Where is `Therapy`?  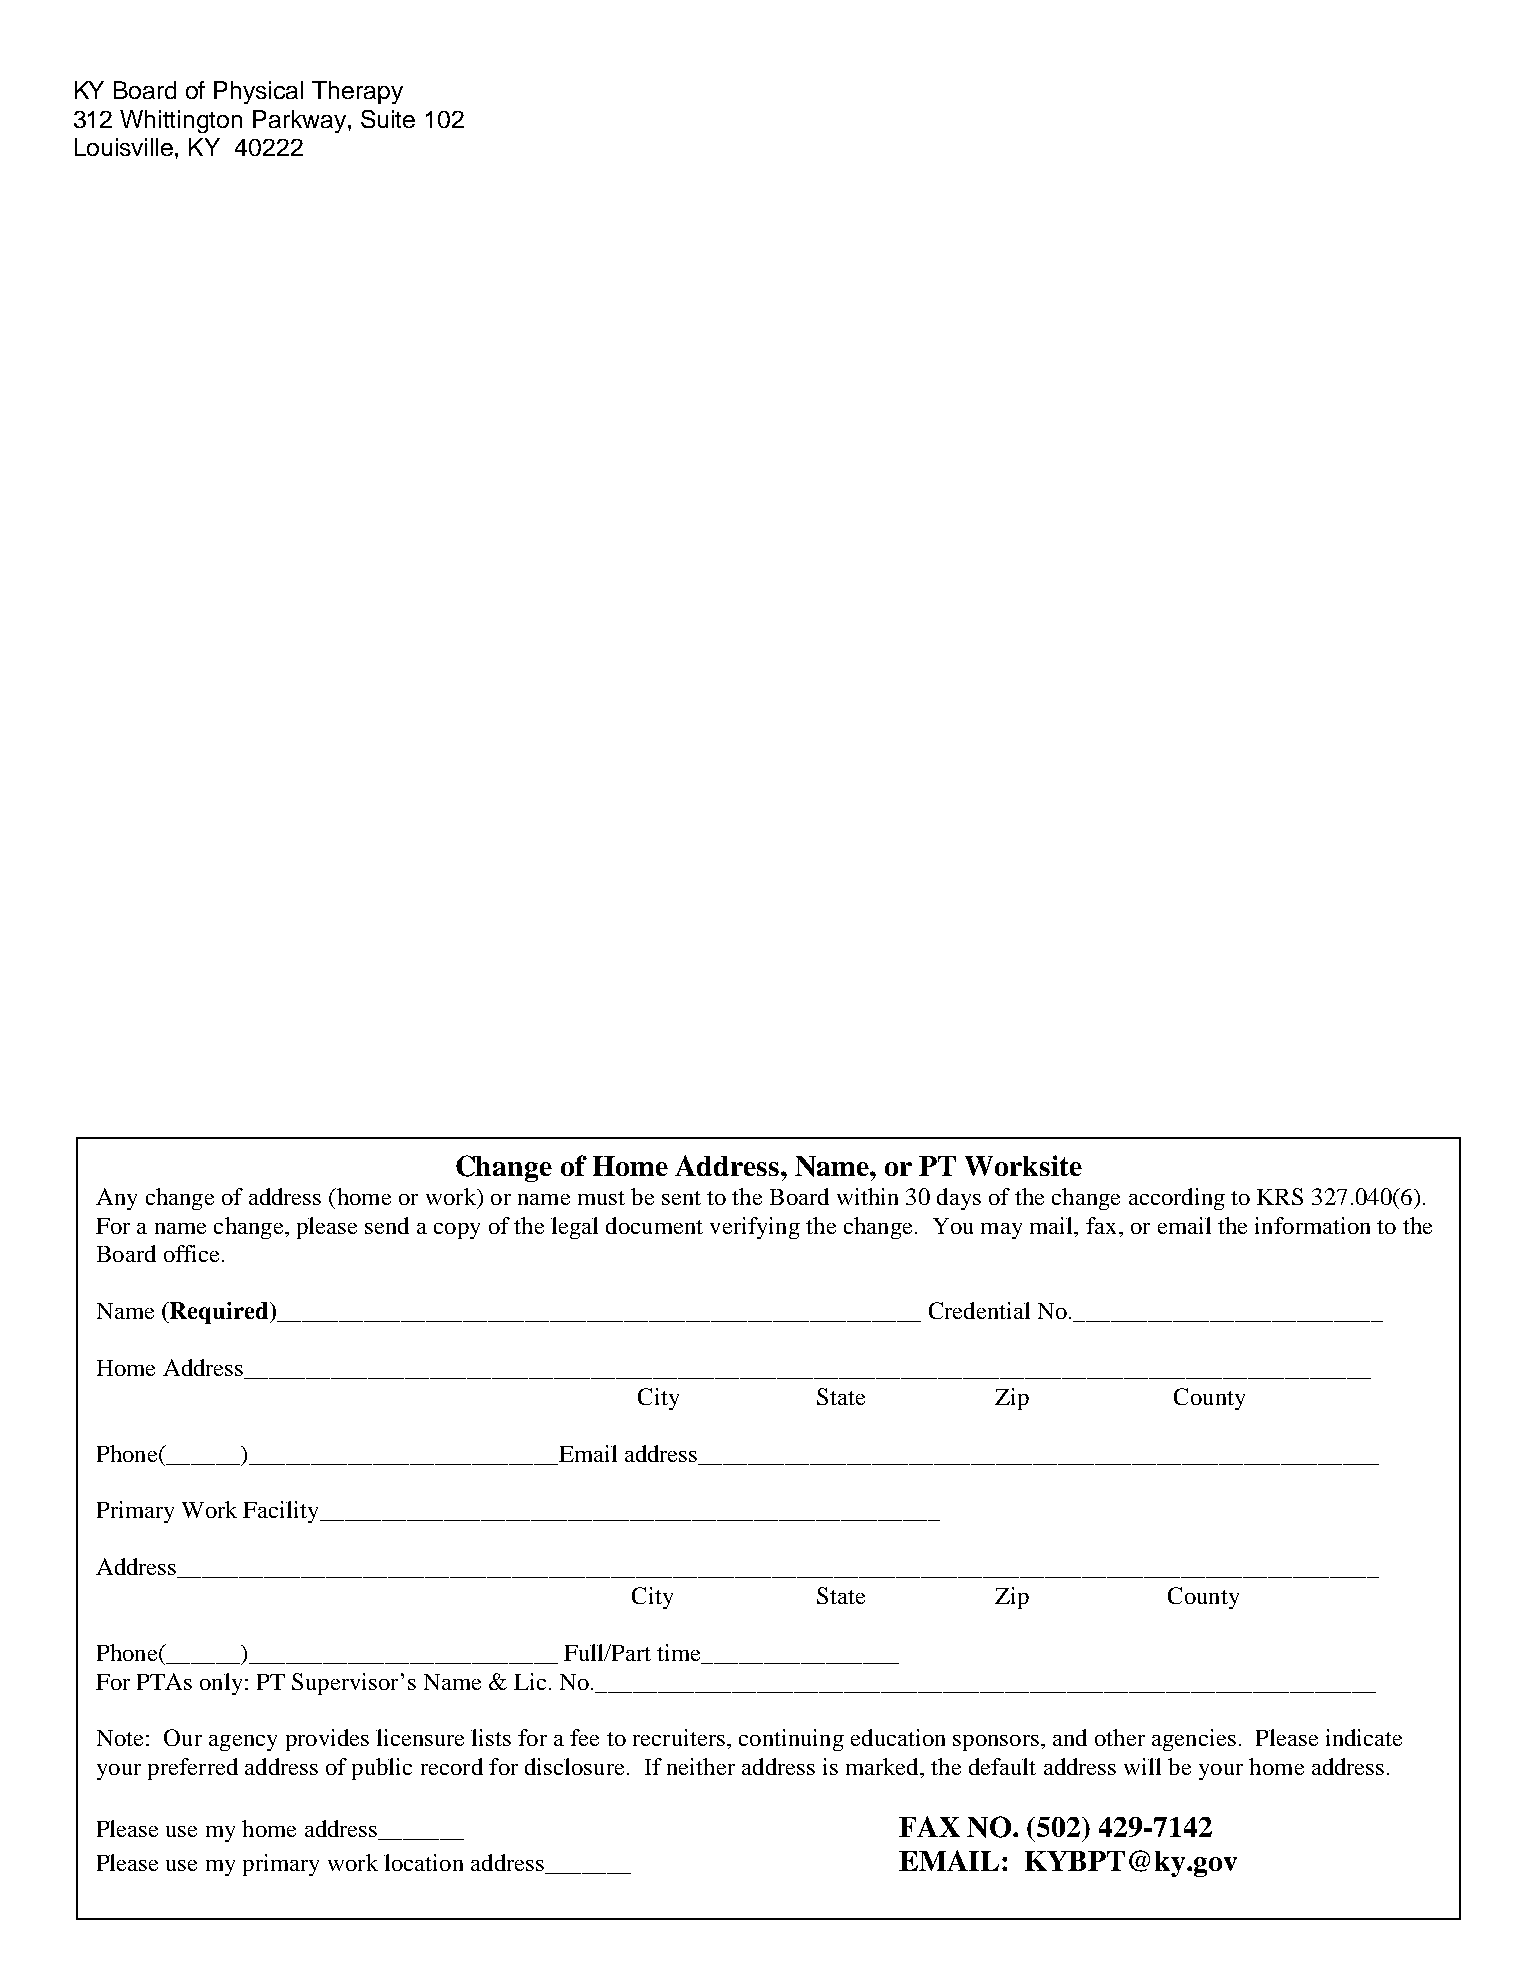
Therapy is located at coordinates (357, 92).
